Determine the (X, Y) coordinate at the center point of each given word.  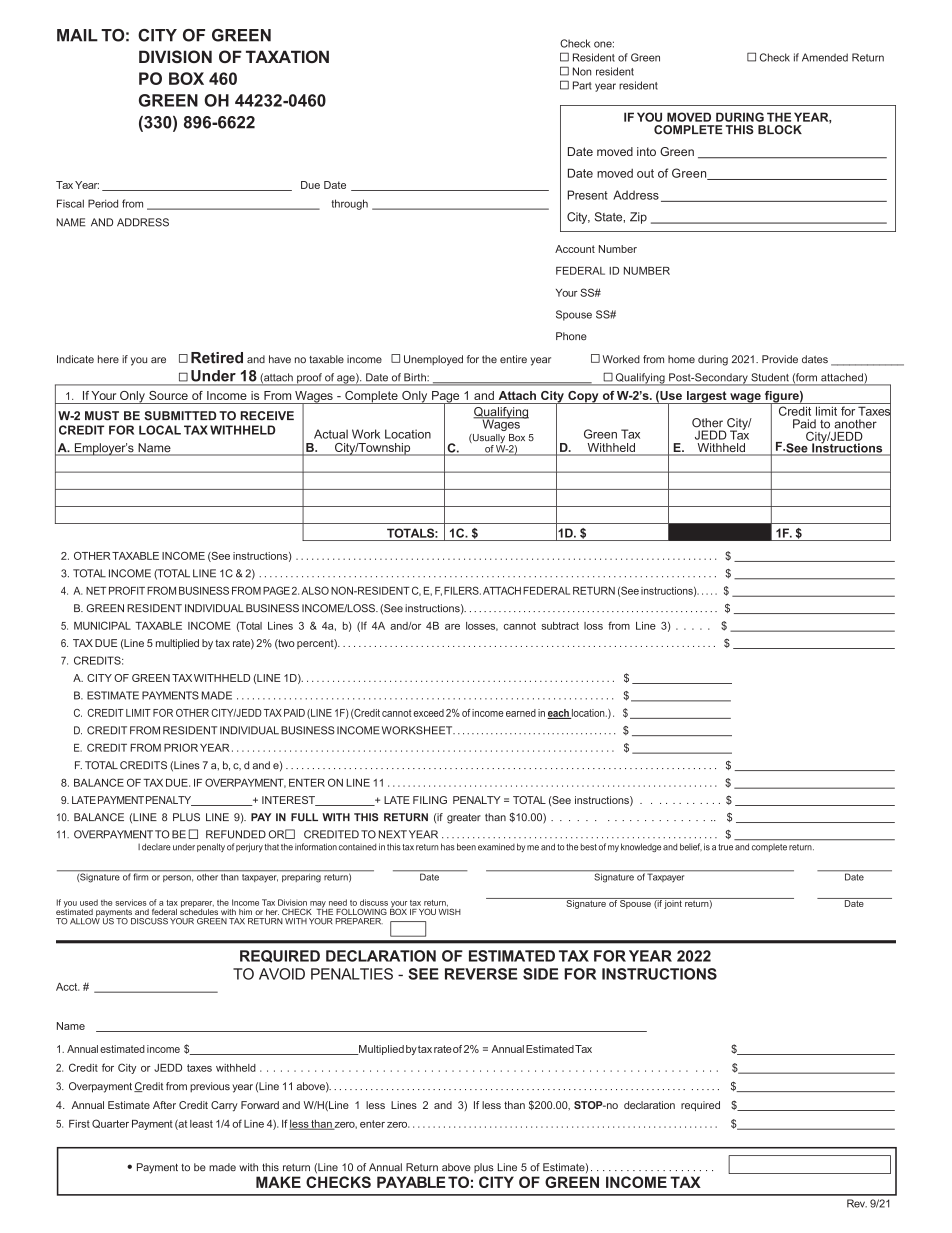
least (201, 1124)
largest (707, 397)
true (725, 847)
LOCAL (160, 430)
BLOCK (780, 130)
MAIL (77, 35)
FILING (430, 800)
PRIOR (181, 747)
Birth (415, 377)
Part (582, 85)
